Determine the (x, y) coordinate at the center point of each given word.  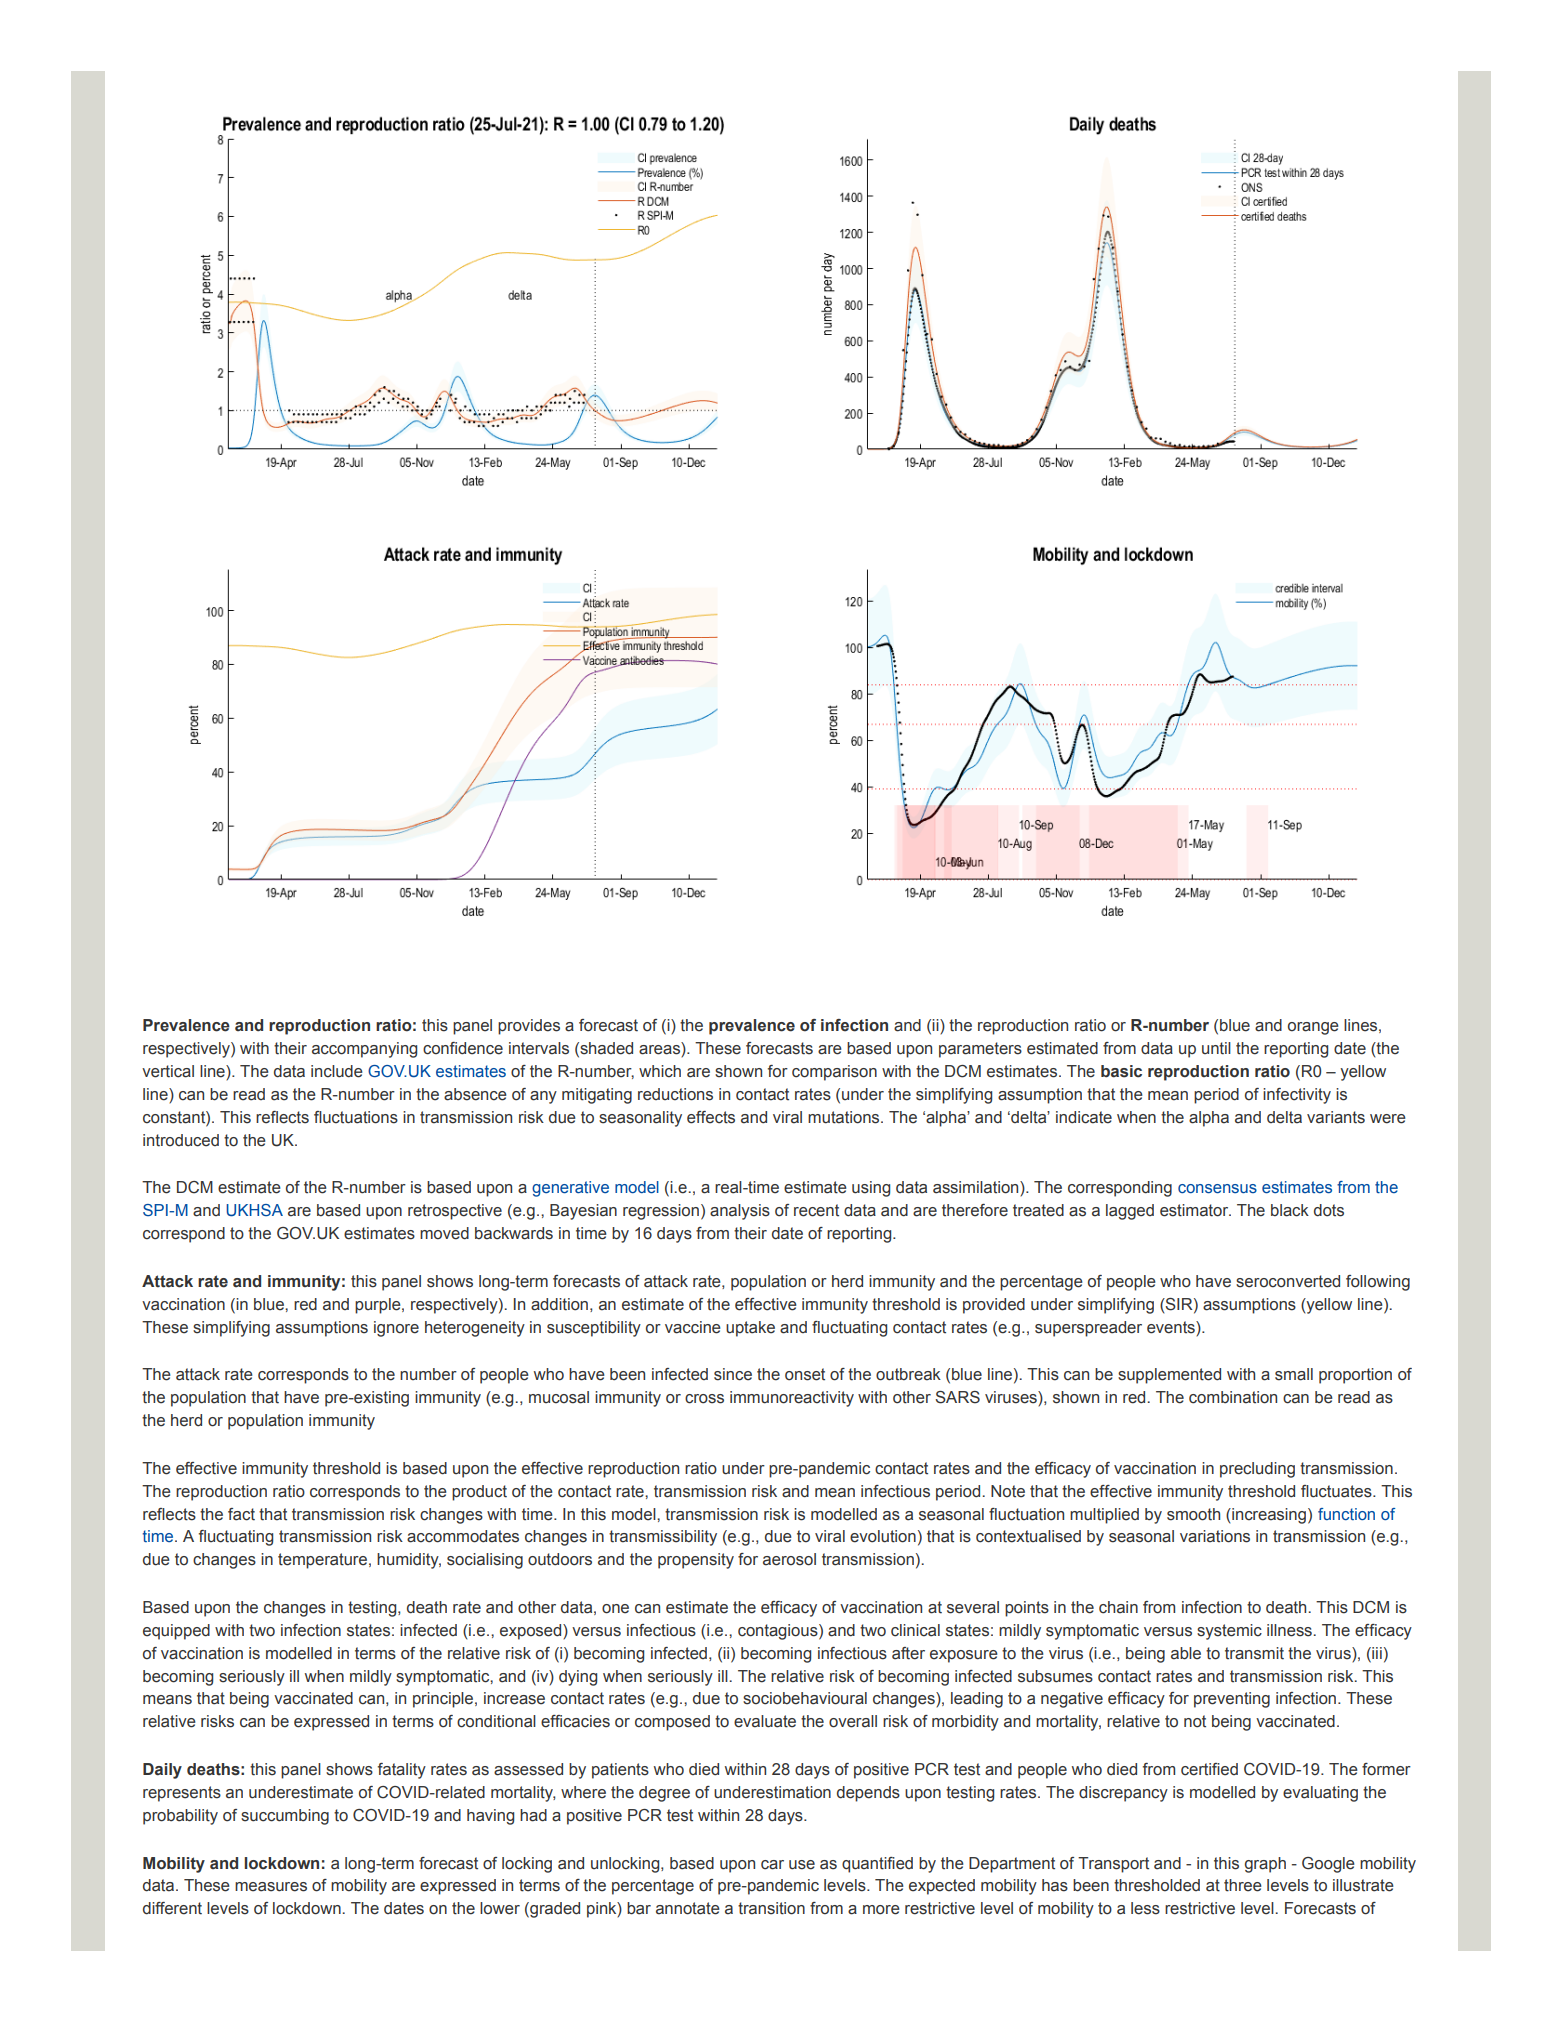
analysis (740, 1212)
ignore (396, 1329)
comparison (834, 1073)
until (1216, 1048)
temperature (324, 1561)
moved (444, 1233)
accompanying (364, 1050)
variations (1215, 1536)
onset (805, 1374)
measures (271, 1887)
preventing (1232, 1700)
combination (1233, 1397)
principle (444, 1700)
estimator (1195, 1210)
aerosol (789, 1559)
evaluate (765, 1721)
